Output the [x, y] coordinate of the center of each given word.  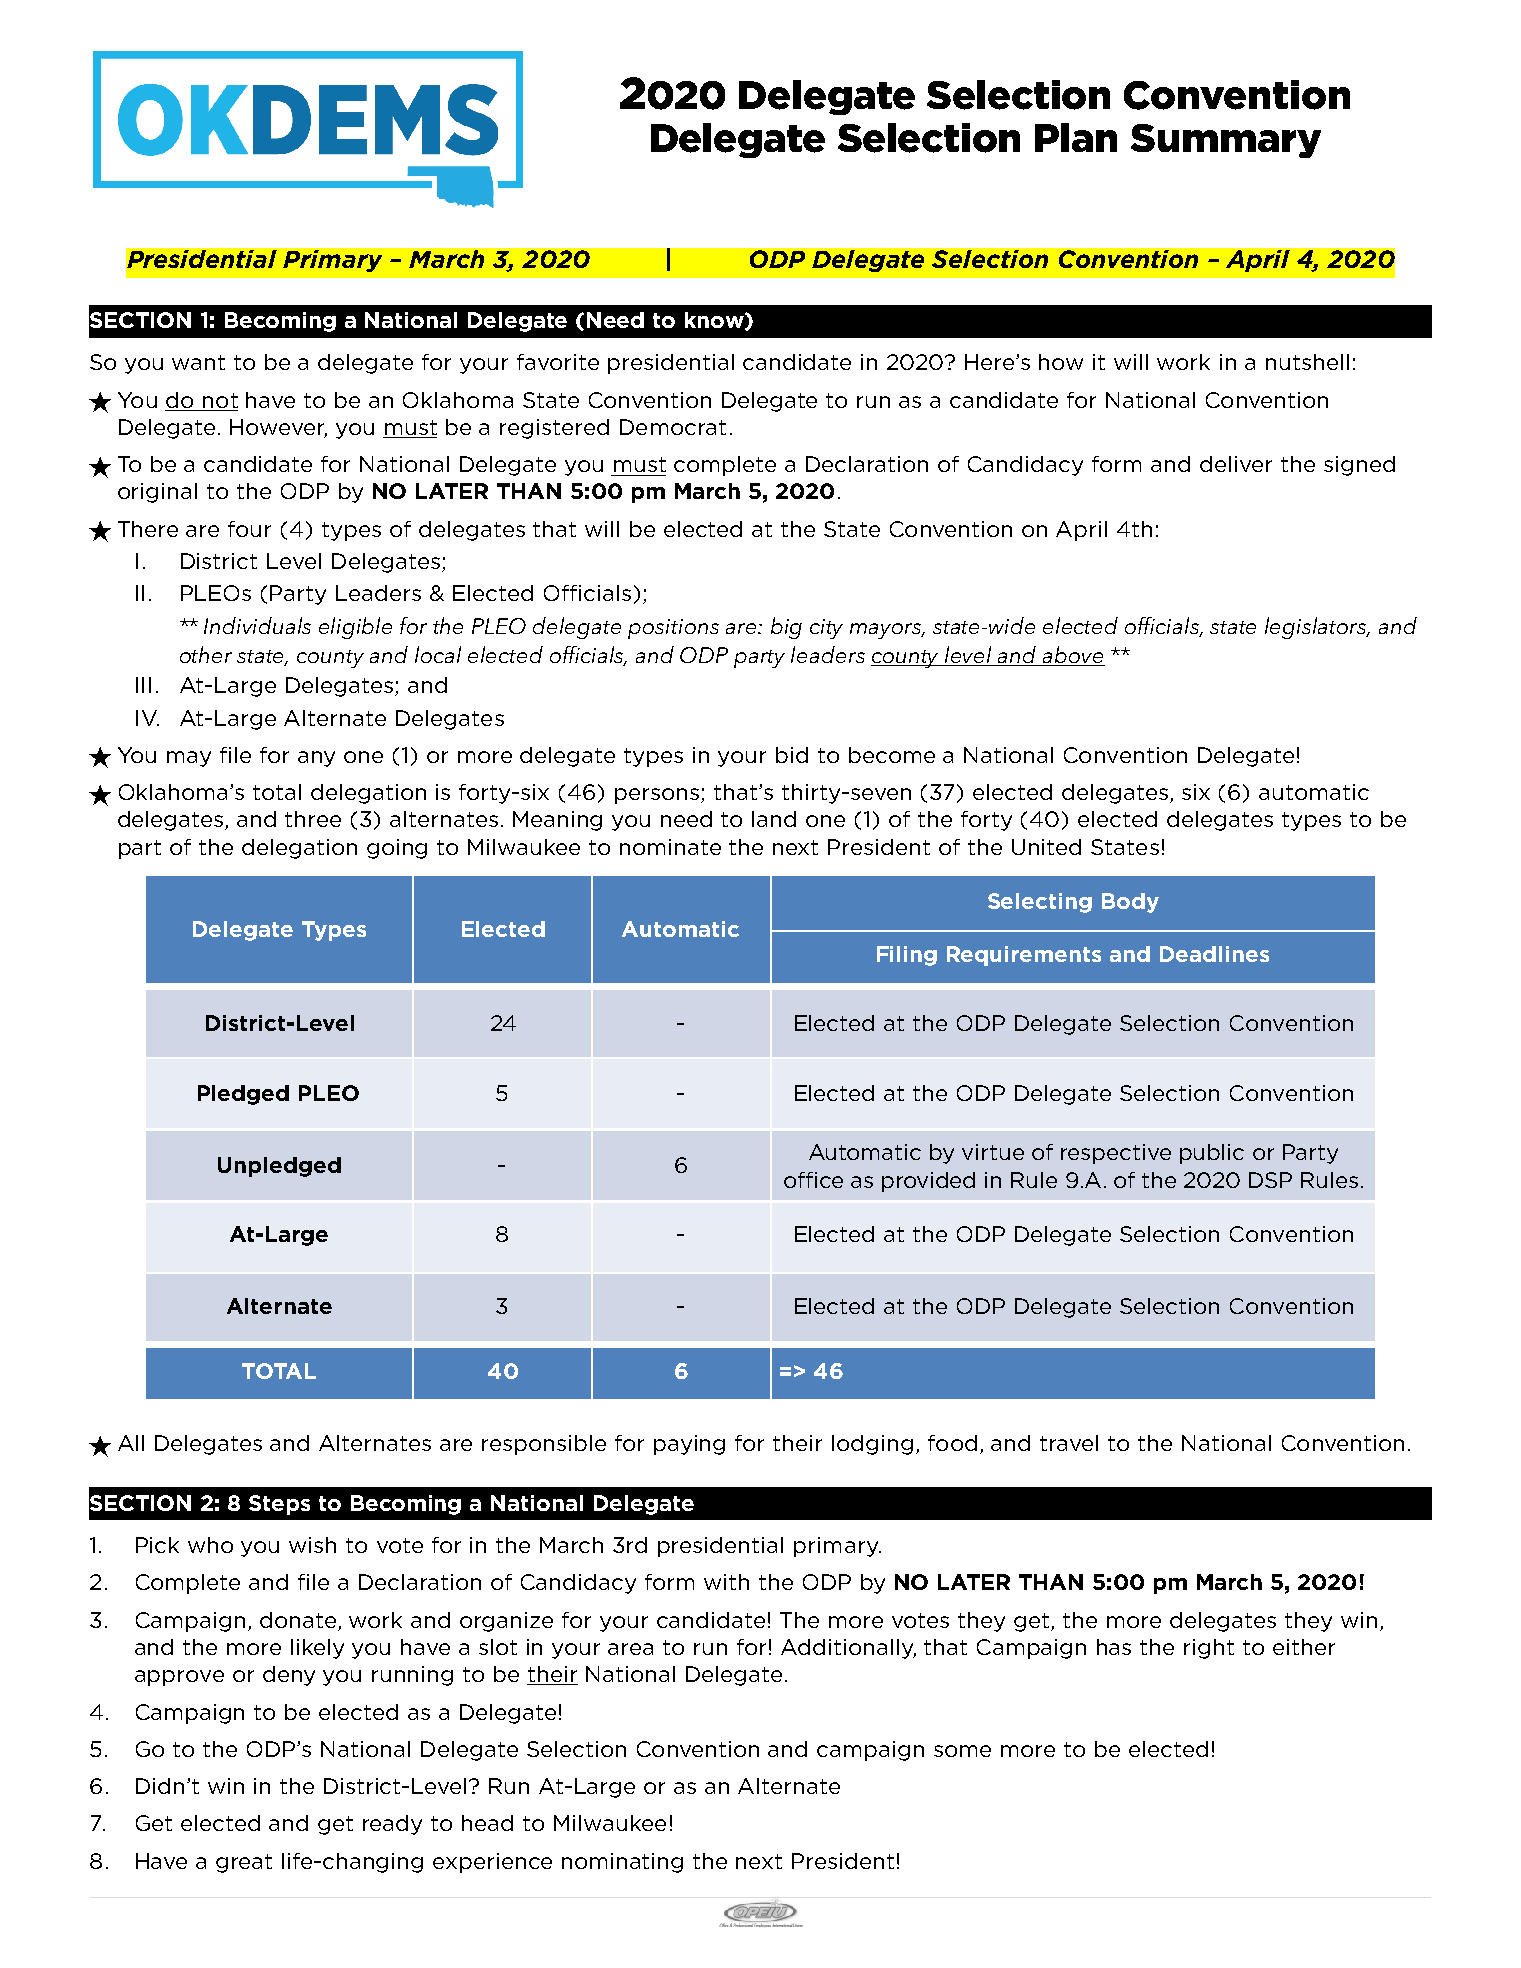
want [198, 362]
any [316, 759]
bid [792, 755]
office [813, 1180]
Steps [279, 1505]
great [244, 1863]
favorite [558, 362]
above [1072, 656]
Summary [1226, 141]
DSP [1270, 1180]
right [1209, 1649]
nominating [622, 1863]
